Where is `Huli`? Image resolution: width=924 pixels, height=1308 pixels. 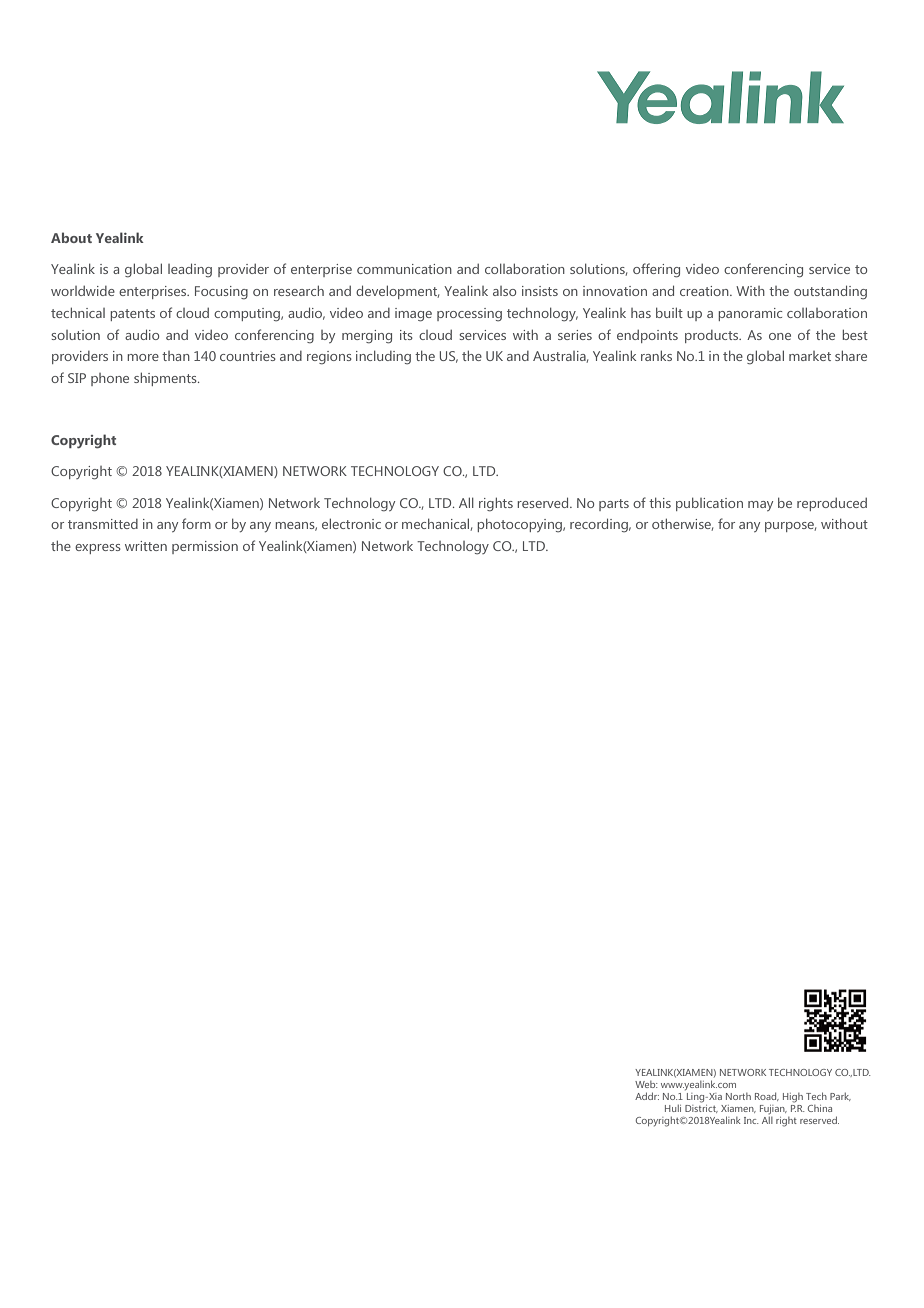 Huli is located at coordinates (673, 1108).
